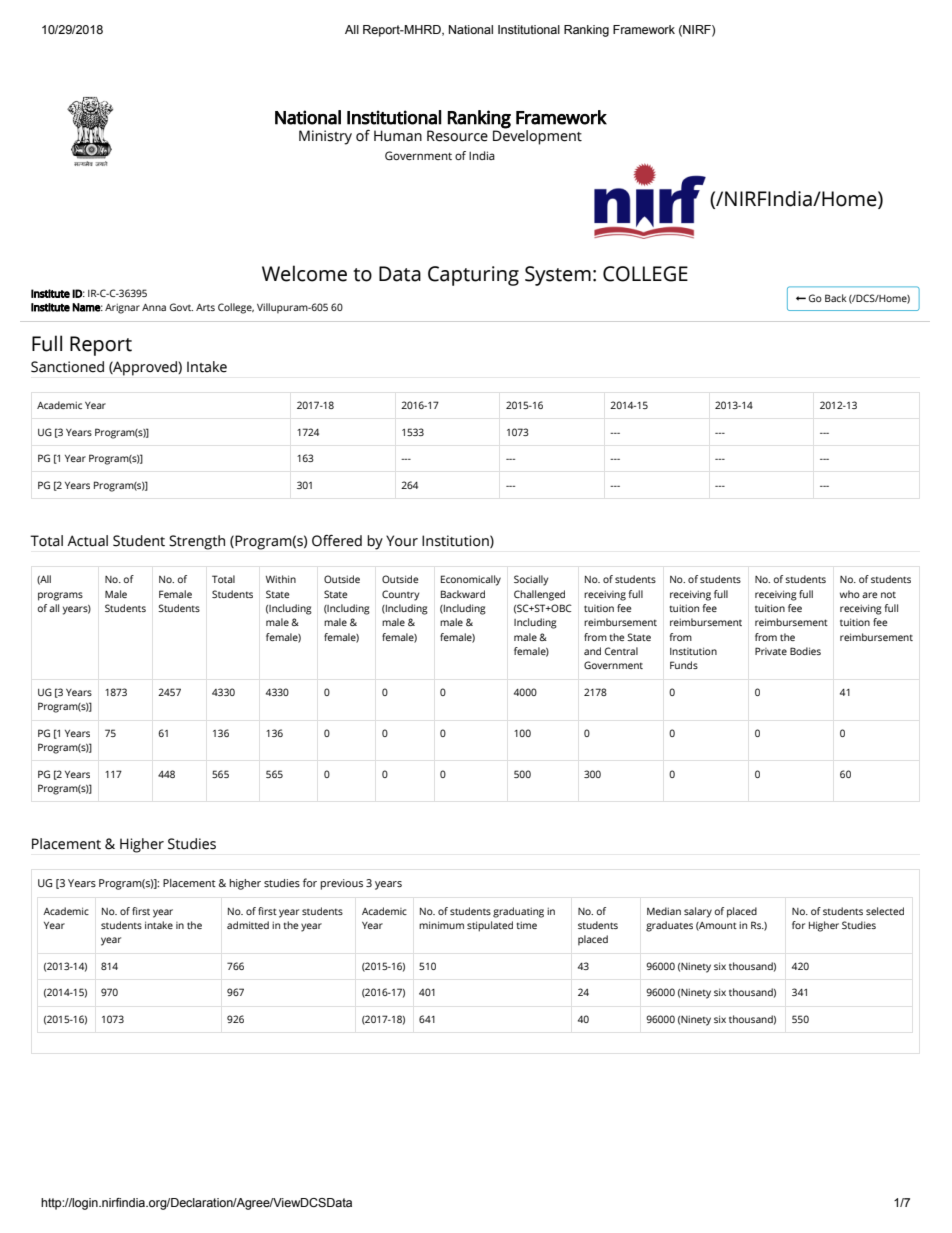 The width and height of the screenshot is (952, 1233). I want to click on Capturing, so click(473, 276).
